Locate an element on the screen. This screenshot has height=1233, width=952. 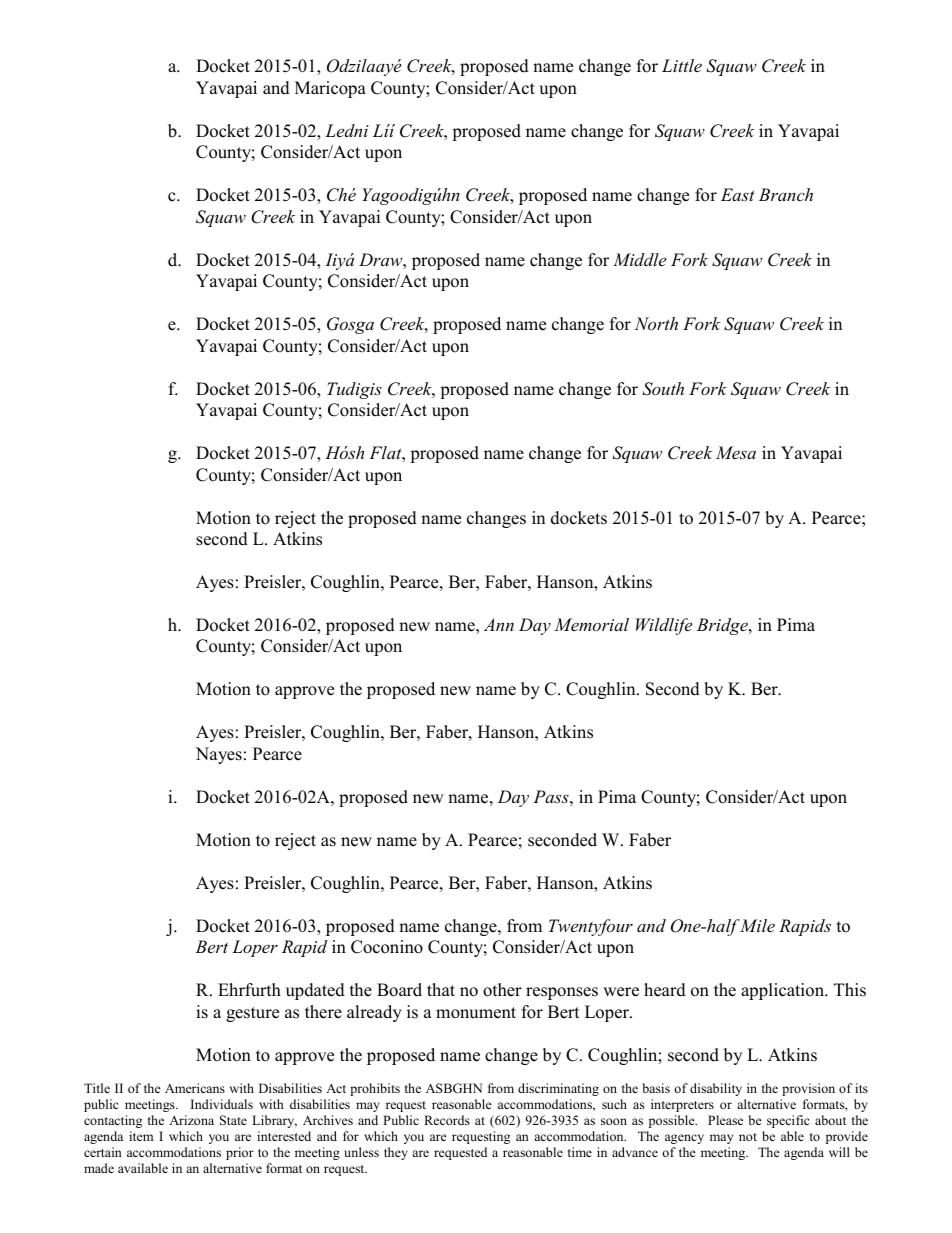
Memorial is located at coordinates (591, 624).
